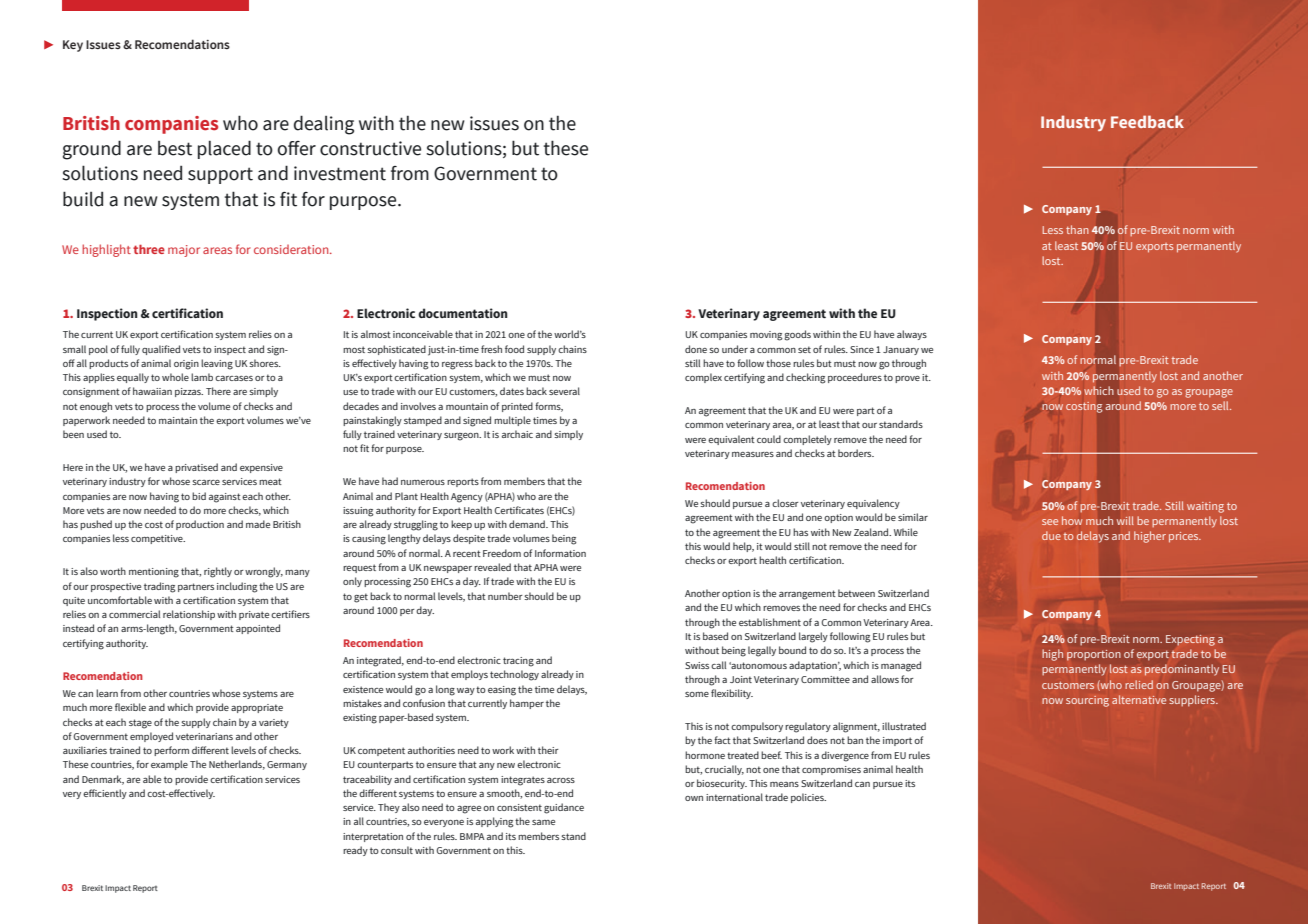  What do you see at coordinates (196, 468) in the screenshot?
I see `privatised` at bounding box center [196, 468].
